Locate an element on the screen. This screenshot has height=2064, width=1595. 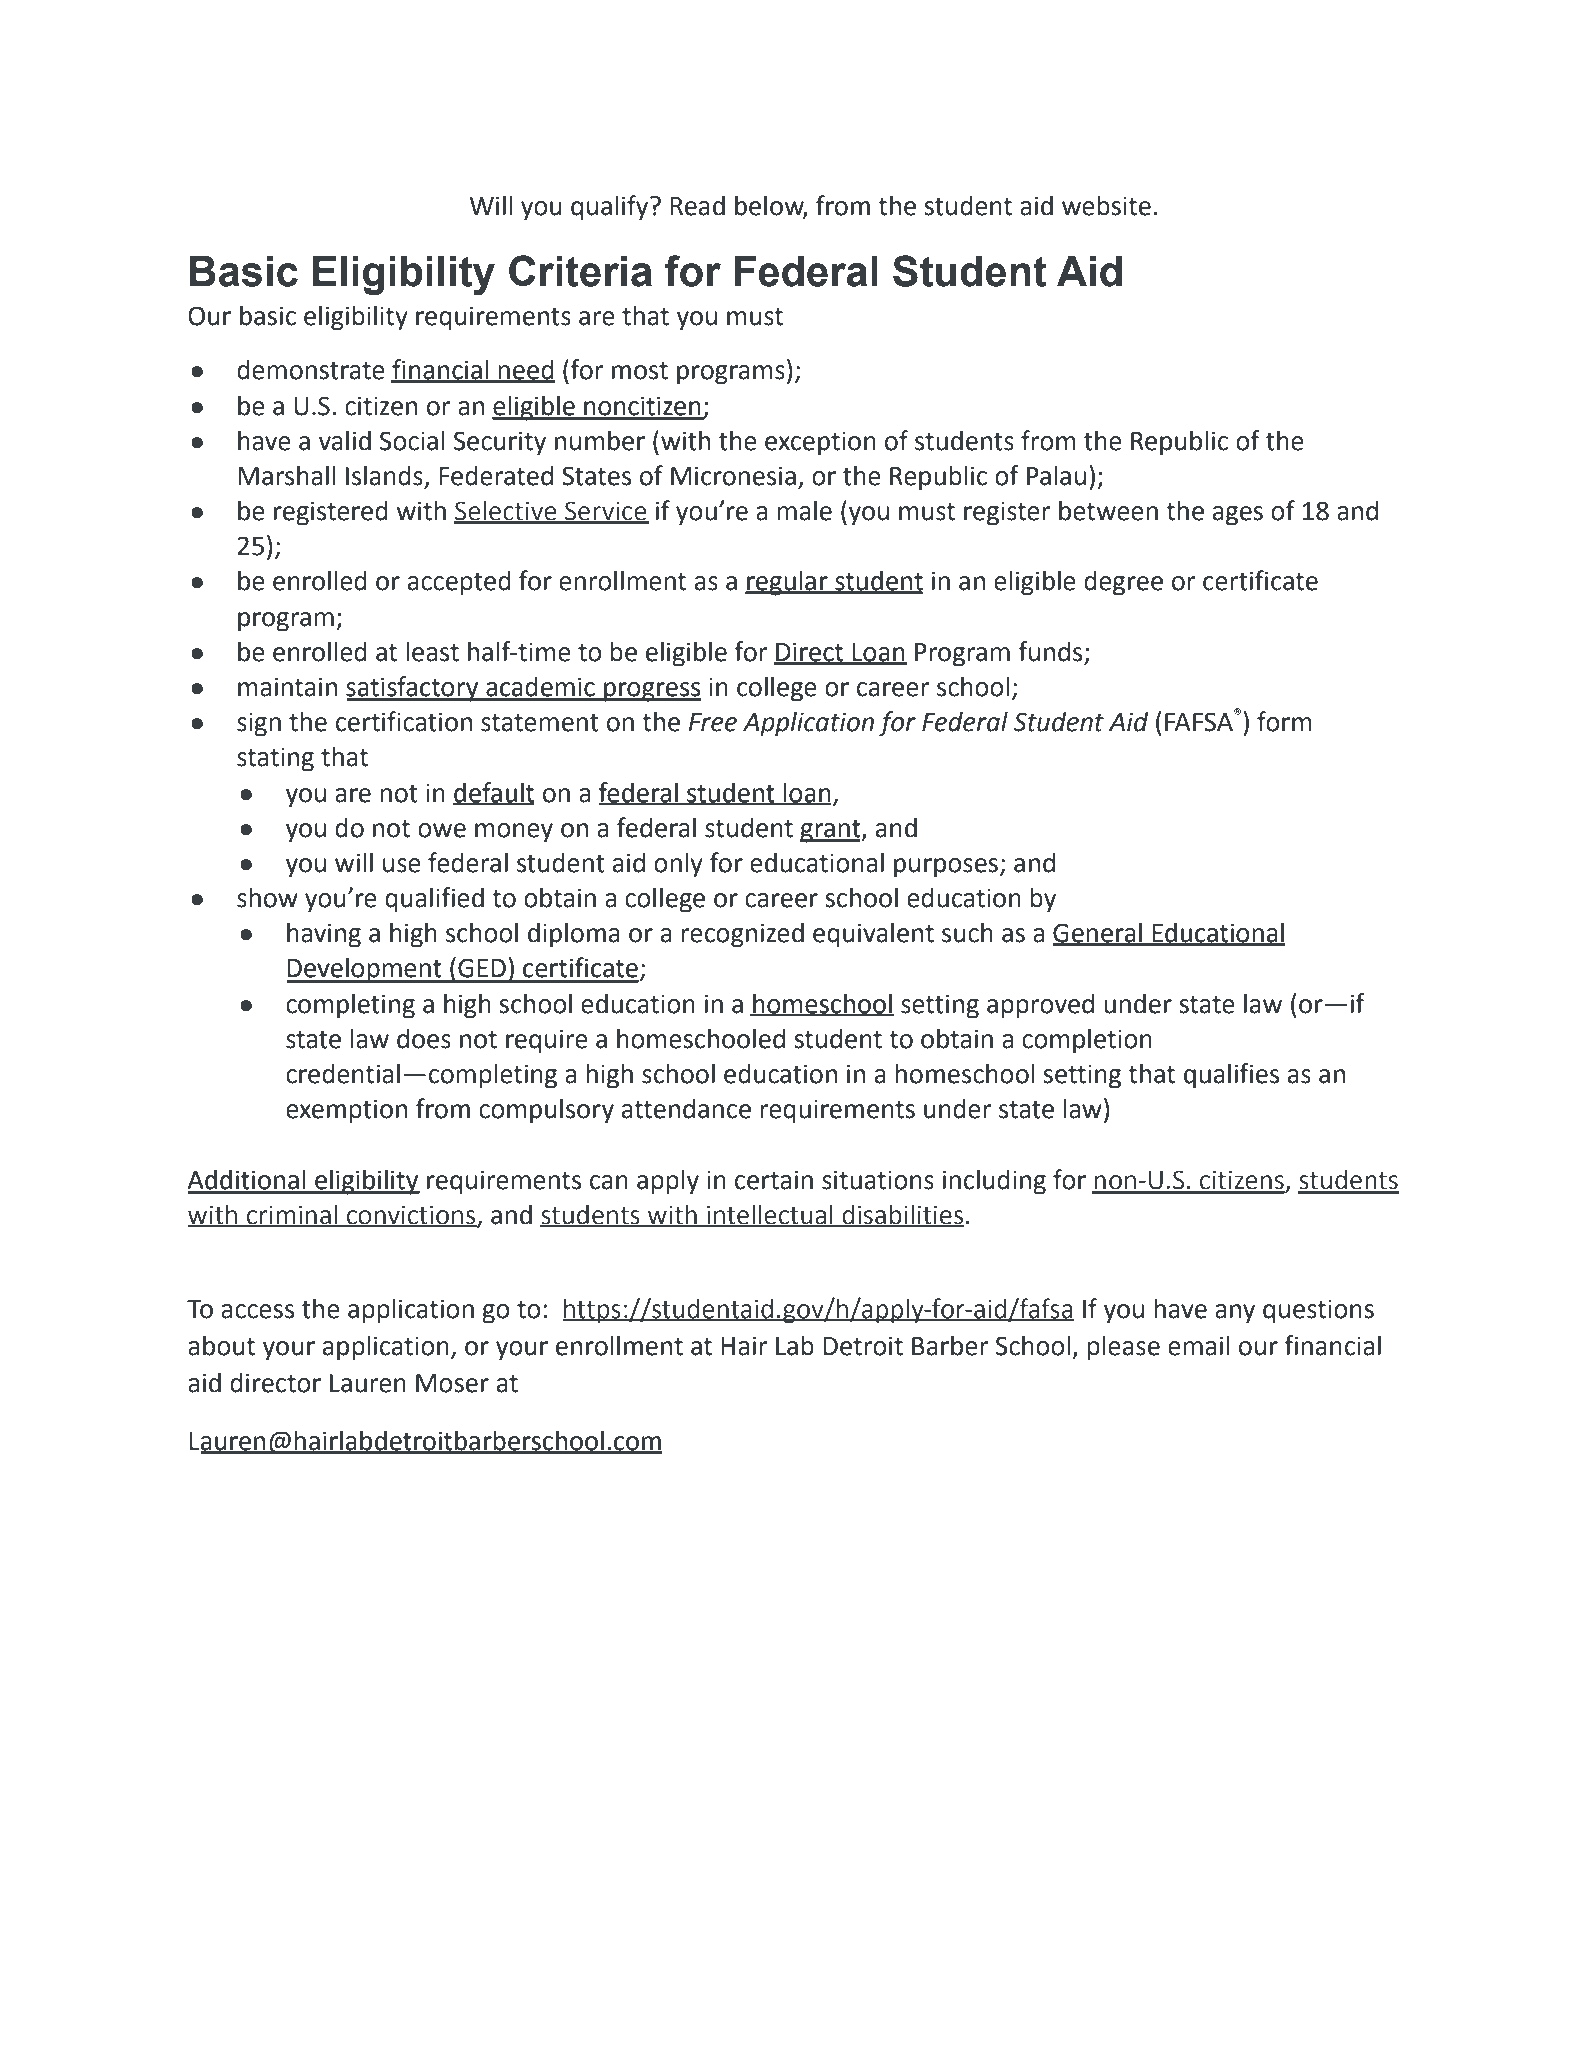
ages is located at coordinates (1238, 516).
